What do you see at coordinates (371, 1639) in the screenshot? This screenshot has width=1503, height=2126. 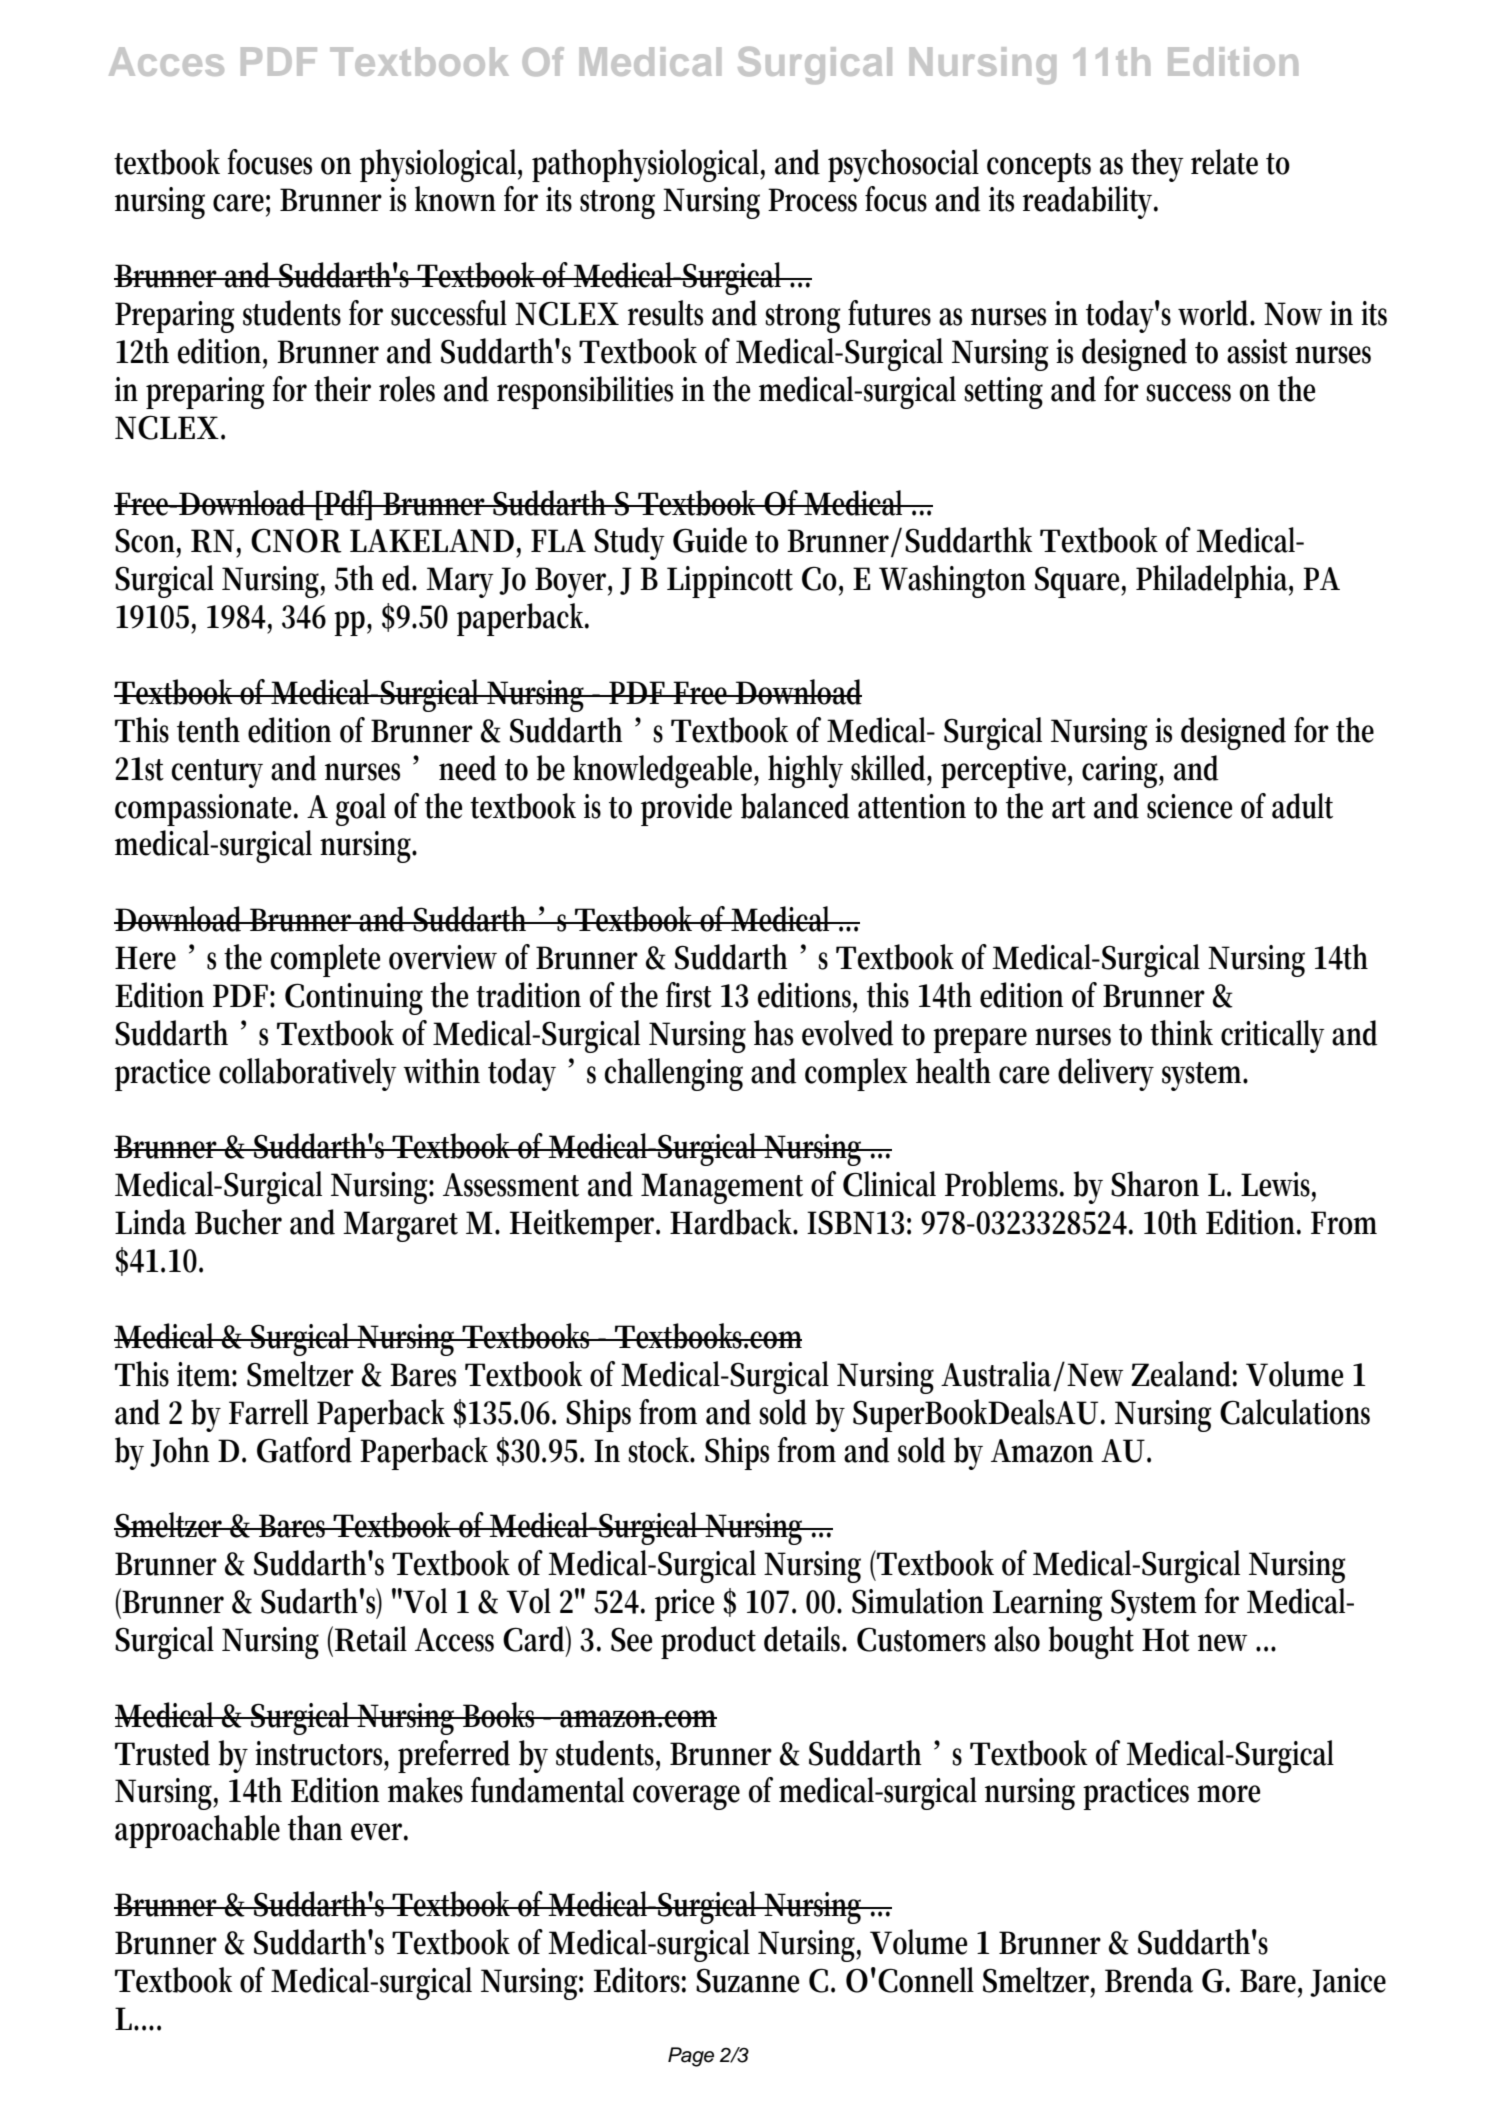 I see `Retail` at bounding box center [371, 1639].
